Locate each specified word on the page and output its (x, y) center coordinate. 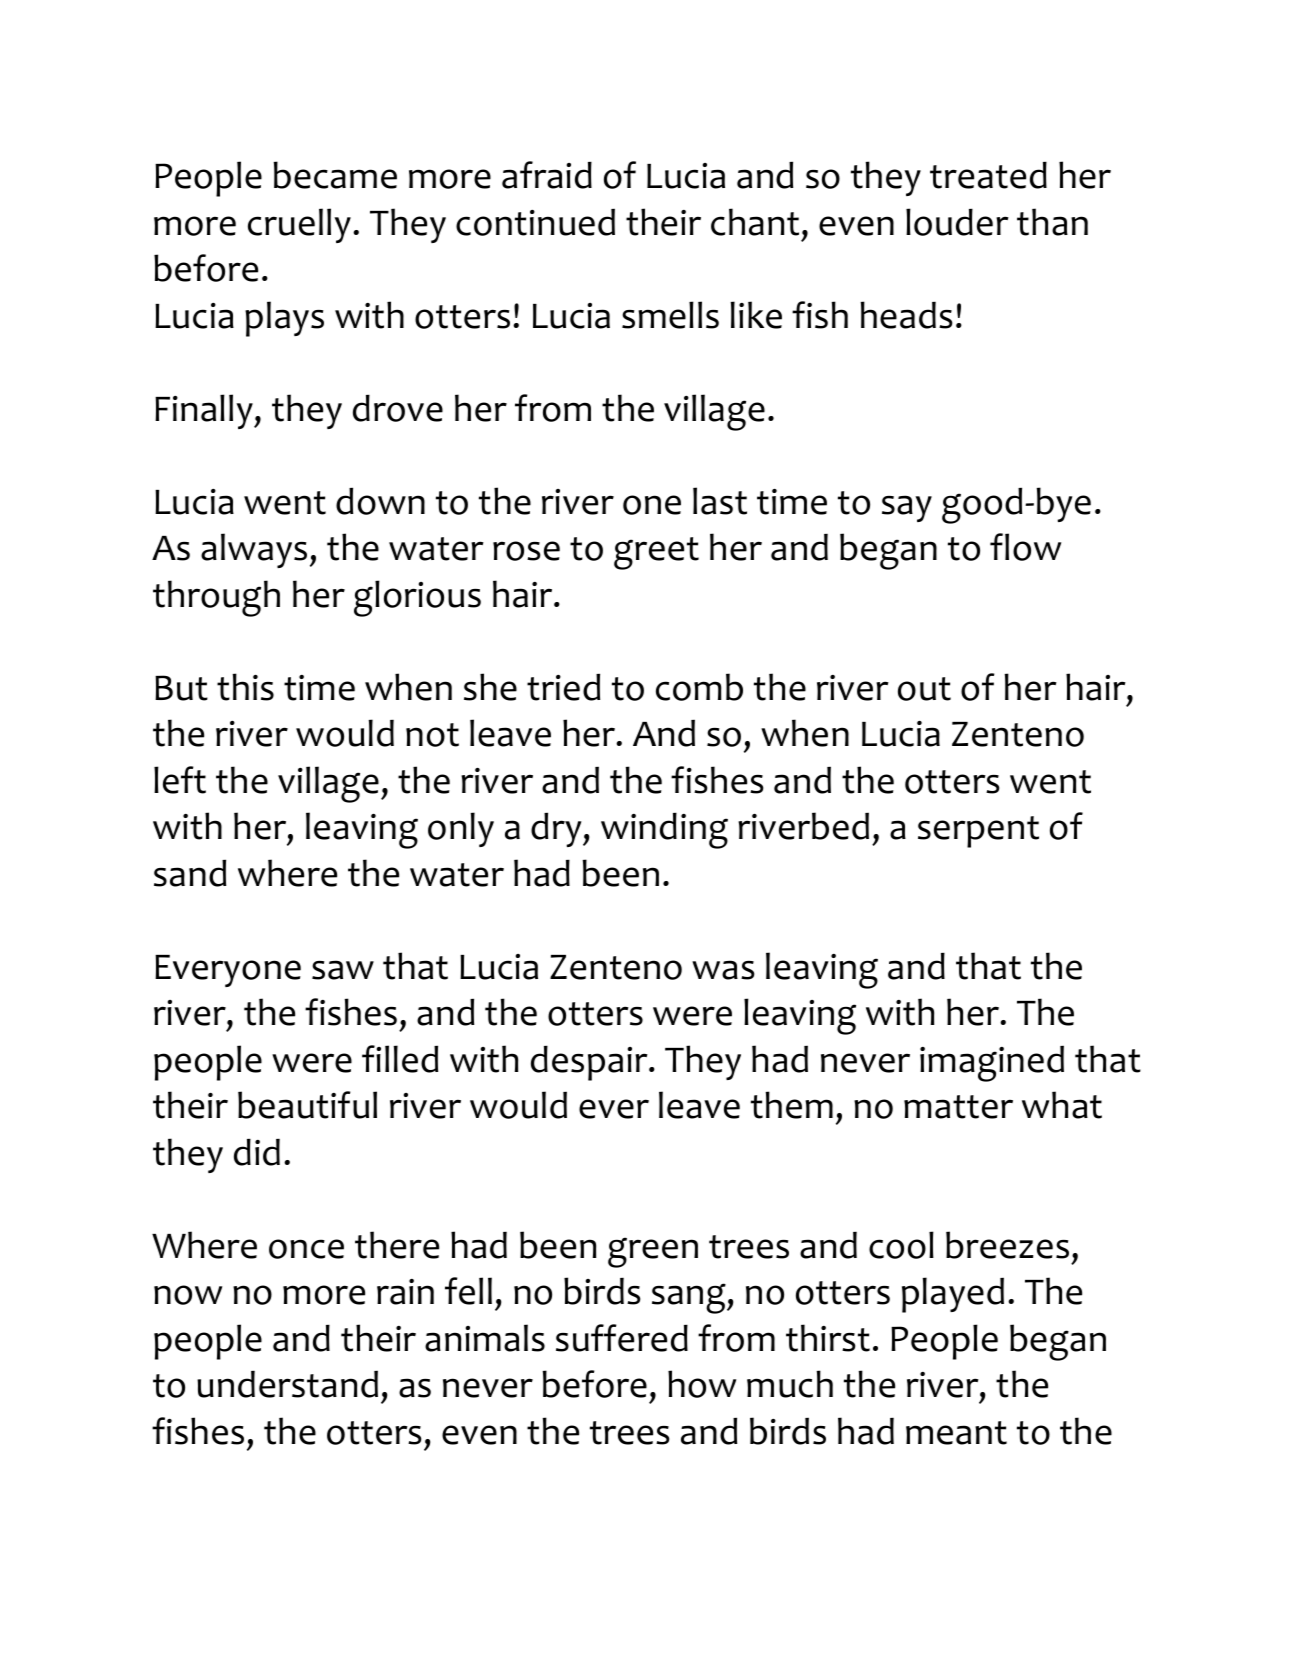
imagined (992, 1063)
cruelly (299, 225)
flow (1025, 547)
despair (590, 1063)
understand (287, 1384)
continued (535, 222)
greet (656, 553)
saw (343, 970)
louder (957, 222)
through (216, 598)
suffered (622, 1338)
